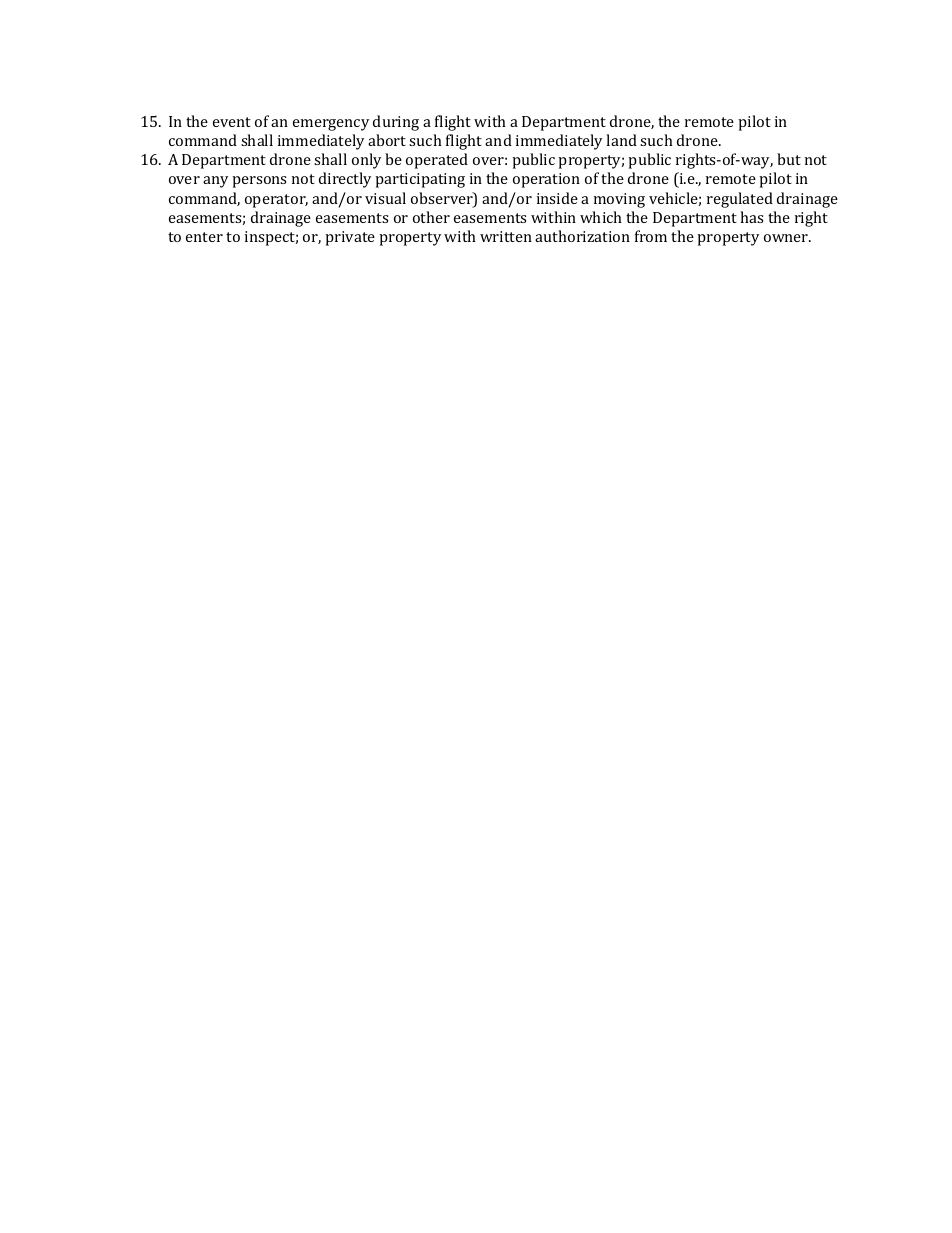  What do you see at coordinates (506, 236) in the screenshot?
I see `written` at bounding box center [506, 236].
